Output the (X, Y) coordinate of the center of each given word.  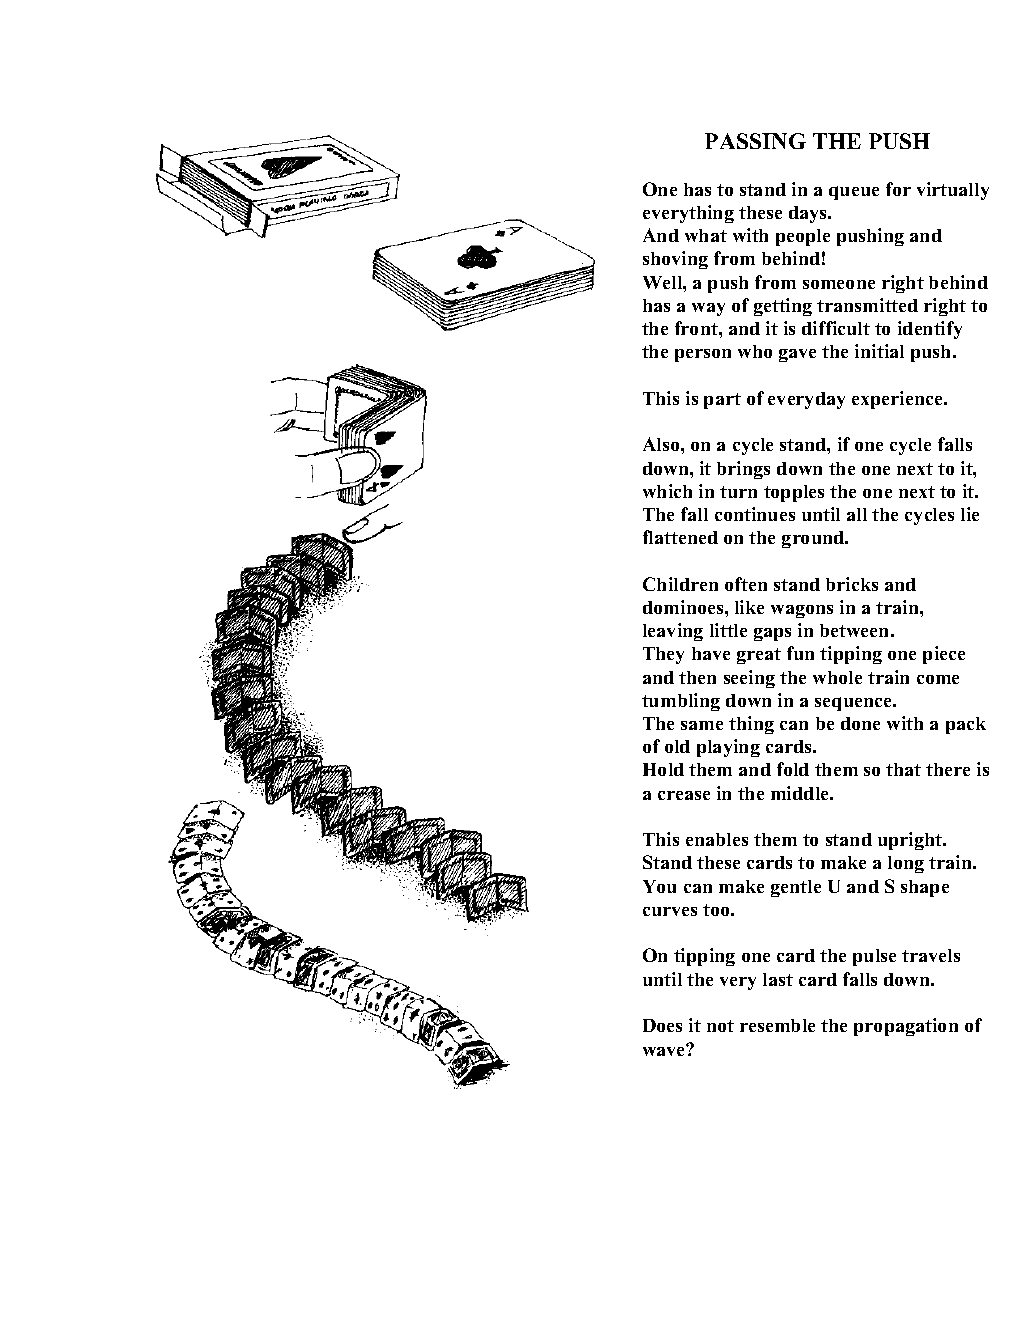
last (778, 979)
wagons (802, 611)
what (706, 235)
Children (680, 584)
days (809, 214)
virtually (953, 191)
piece (944, 655)
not (720, 1026)
